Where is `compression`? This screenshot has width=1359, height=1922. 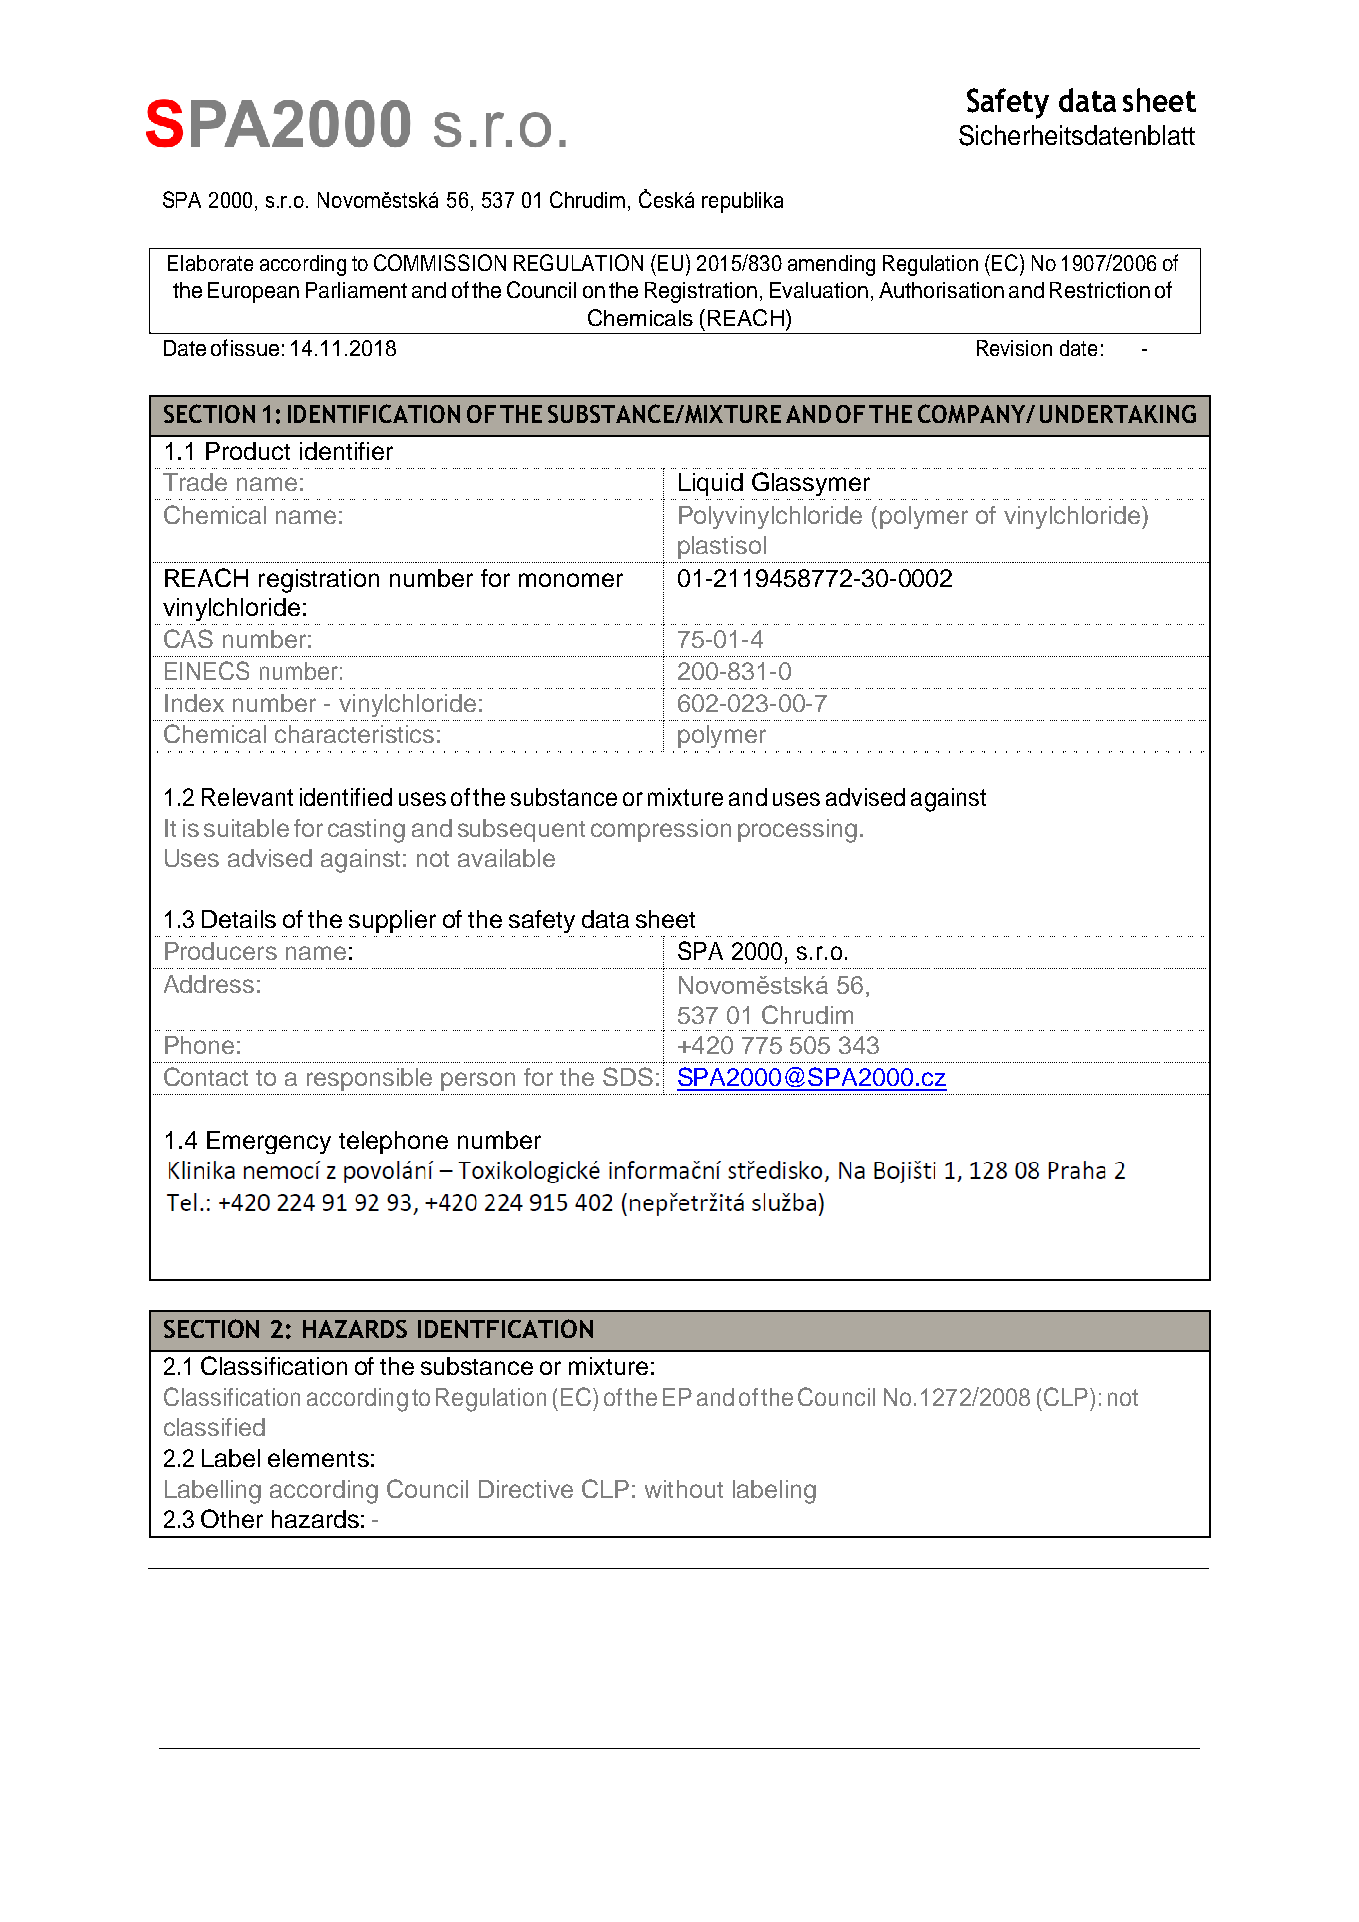
compression is located at coordinates (661, 830).
